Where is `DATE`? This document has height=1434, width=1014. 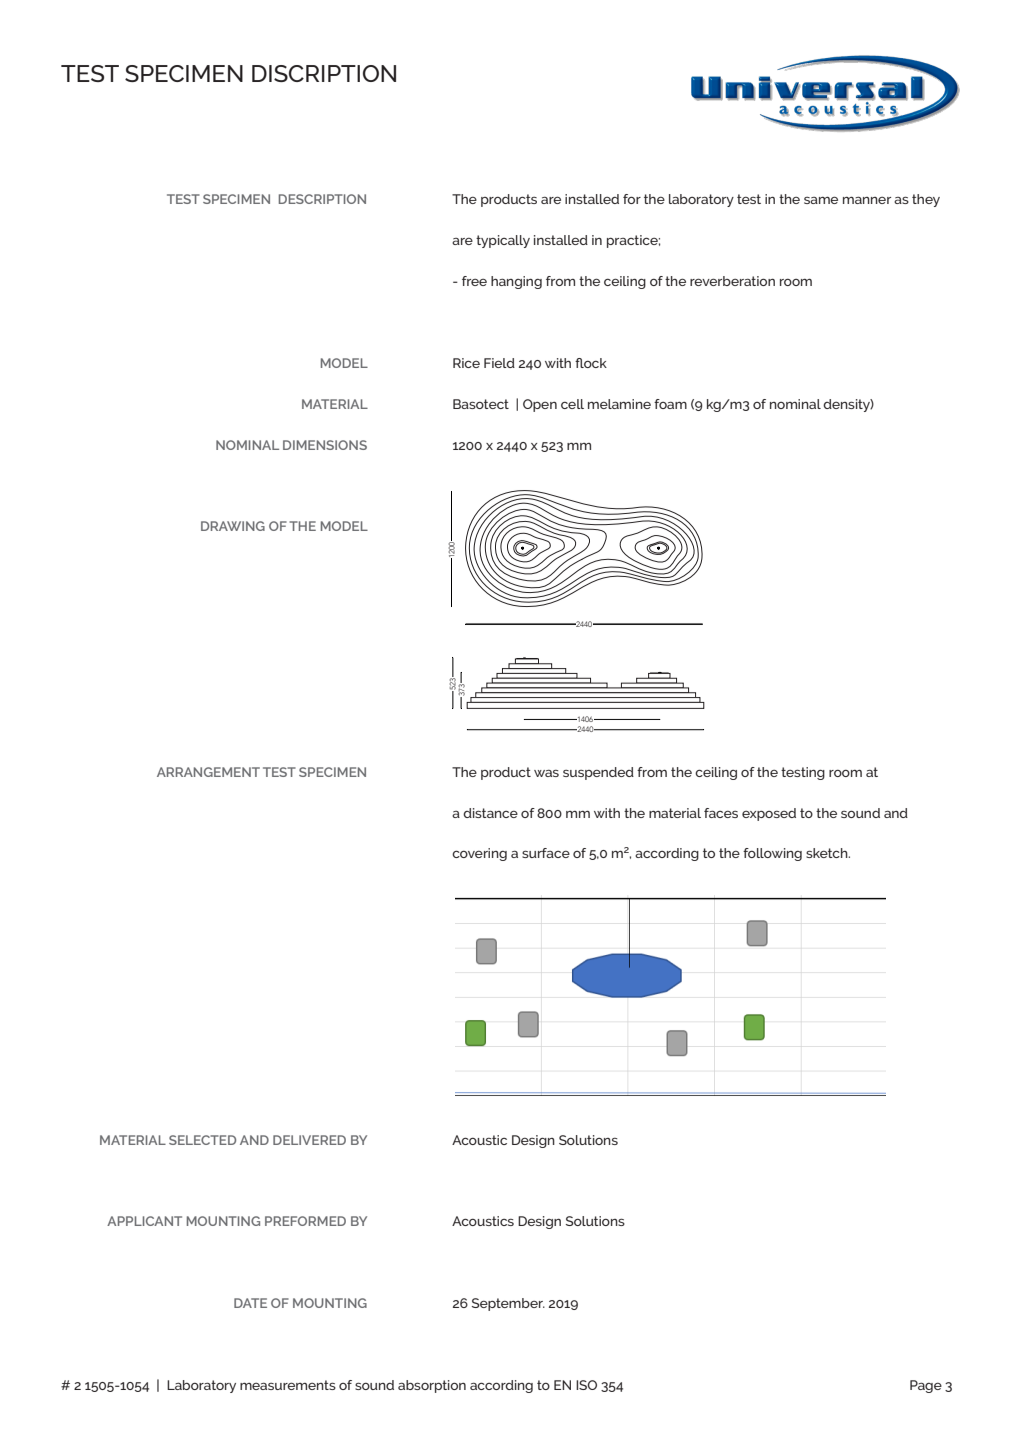
DATE is located at coordinates (250, 1303).
